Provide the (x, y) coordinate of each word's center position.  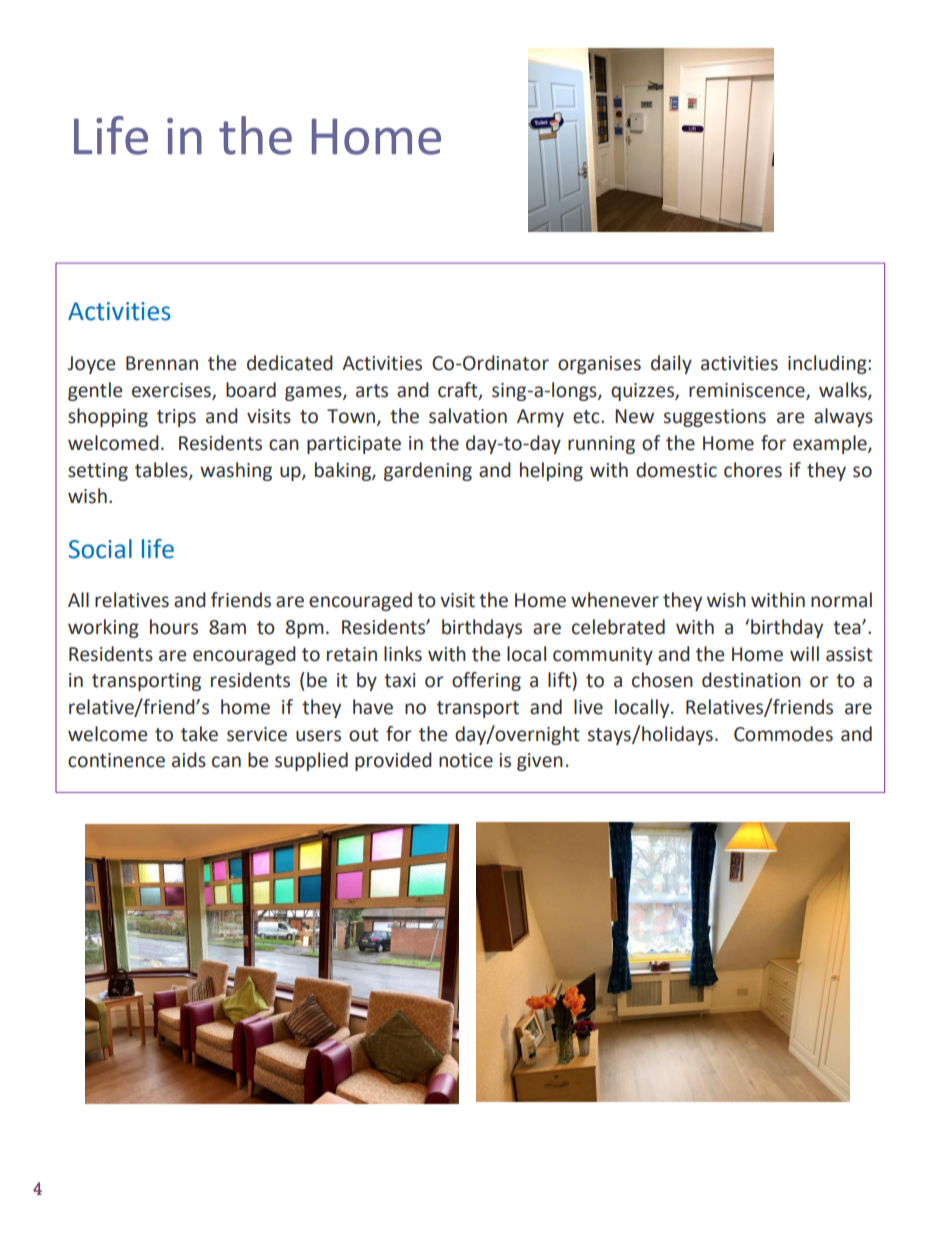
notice (466, 760)
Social (100, 549)
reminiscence (748, 391)
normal (841, 600)
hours (174, 627)
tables (162, 470)
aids (189, 760)
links (403, 654)
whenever (615, 600)
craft (459, 390)
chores (753, 470)
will (804, 653)
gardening (428, 471)
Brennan (162, 363)
